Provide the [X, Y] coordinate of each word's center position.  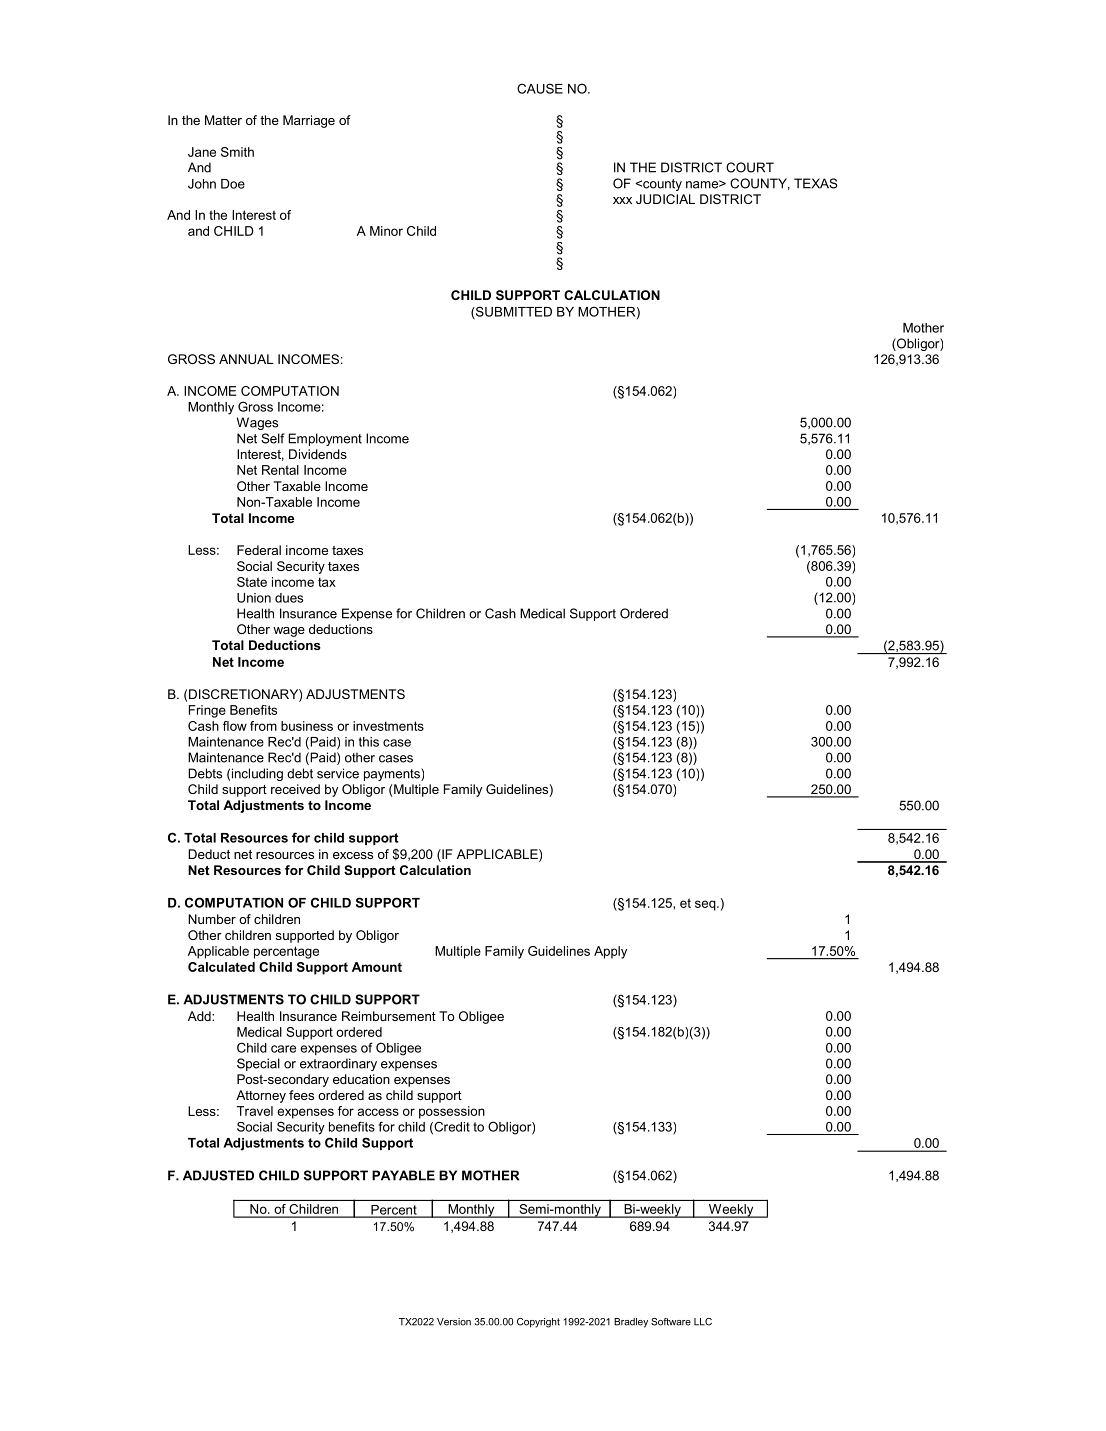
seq [706, 905]
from [263, 726]
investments [388, 726]
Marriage [309, 121]
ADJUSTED [218, 1175]
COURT [750, 167]
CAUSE [540, 88]
